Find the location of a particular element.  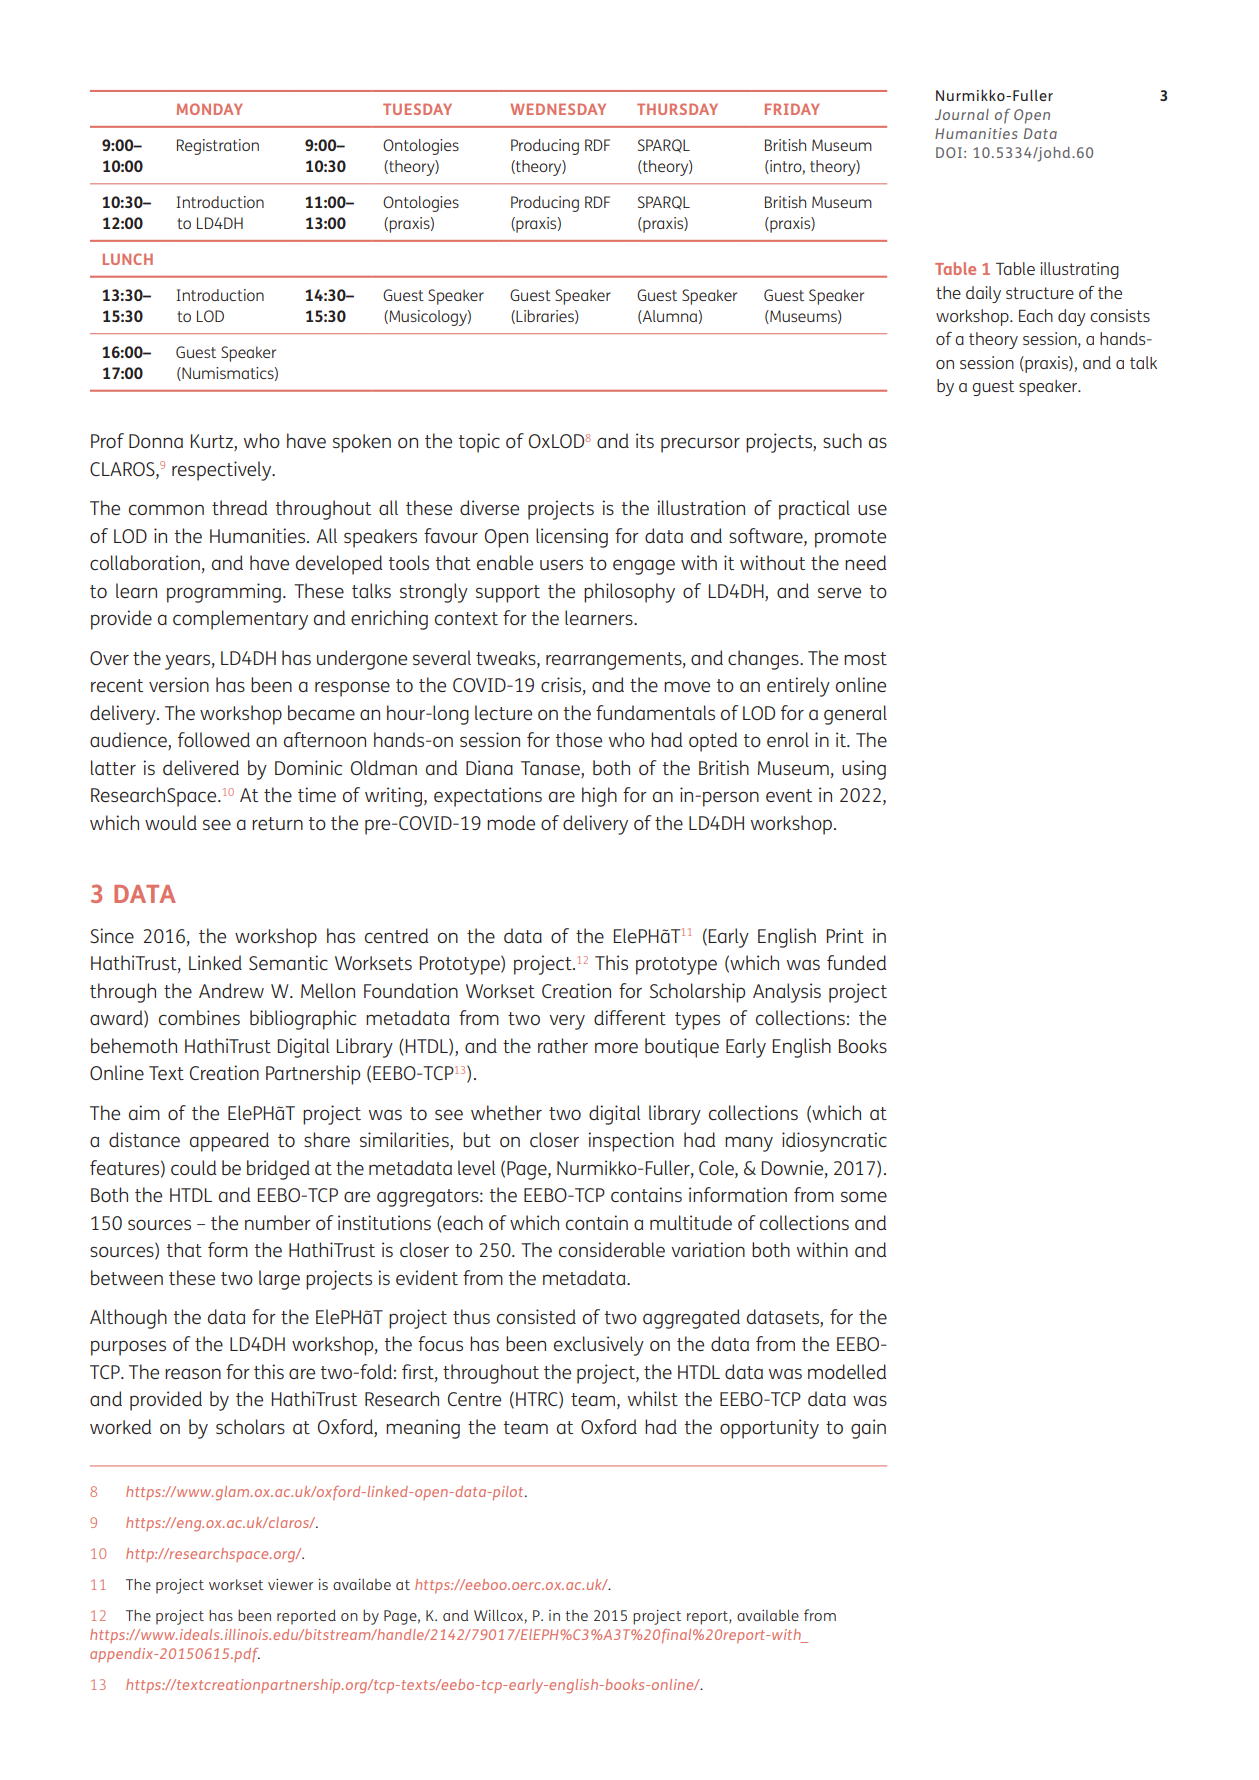

DOI is located at coordinates (949, 152).
